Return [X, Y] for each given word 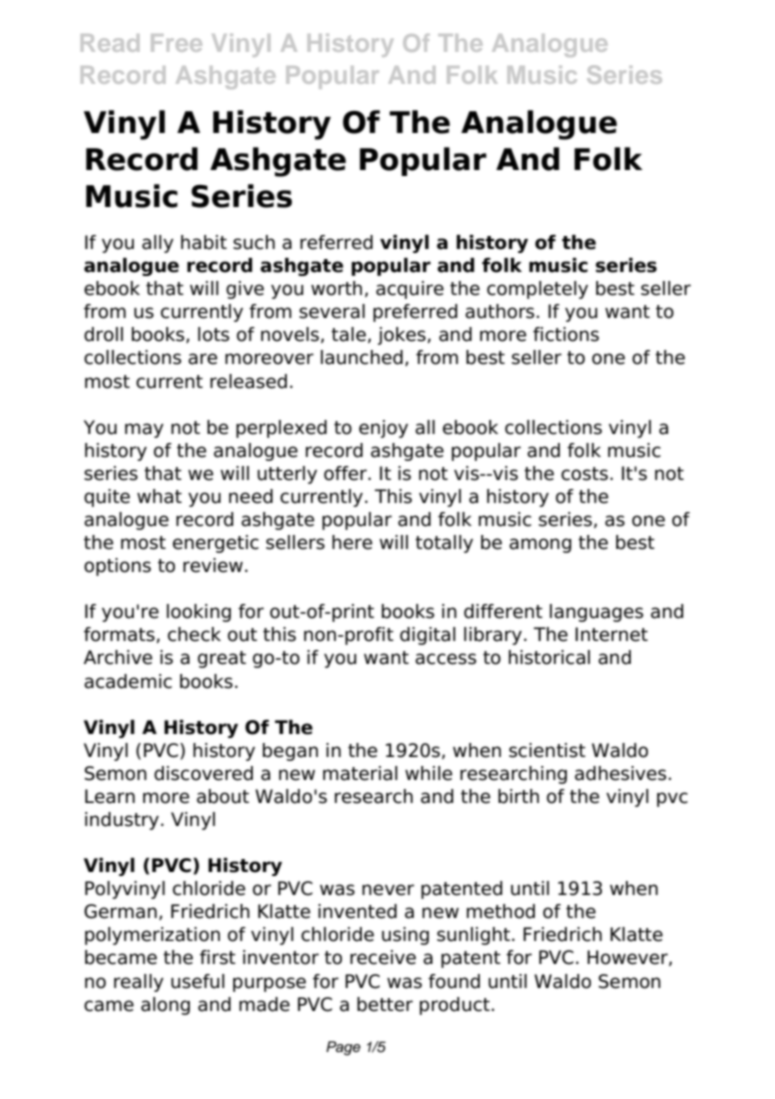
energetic [216, 544]
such [254, 242]
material [360, 773]
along [165, 1006]
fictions [566, 334]
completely [537, 290]
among [540, 545]
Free [176, 43]
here [352, 542]
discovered [203, 773]
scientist [547, 750]
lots [213, 334]
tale [348, 334]
